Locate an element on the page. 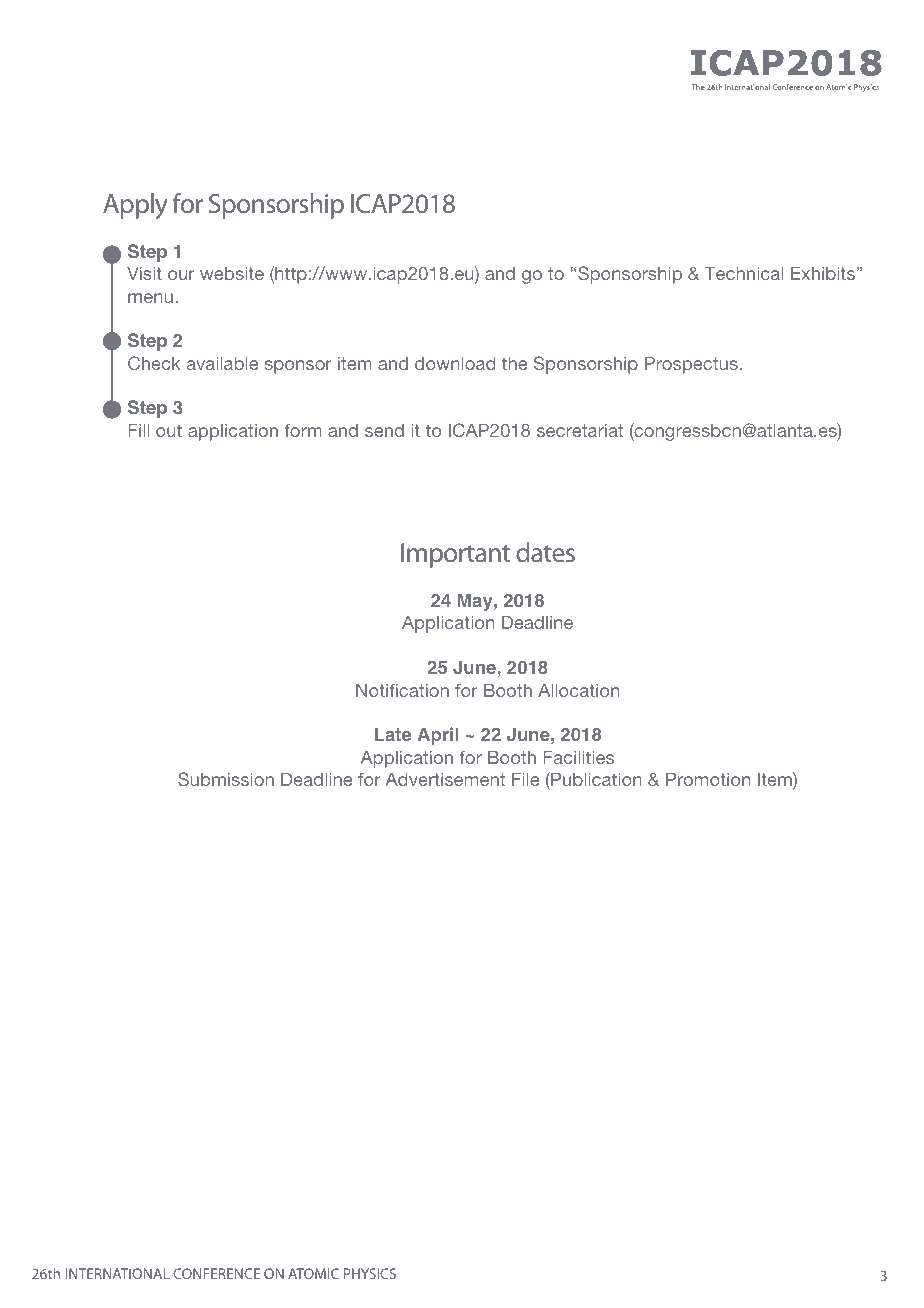 The image size is (924, 1308). our is located at coordinates (181, 275).
